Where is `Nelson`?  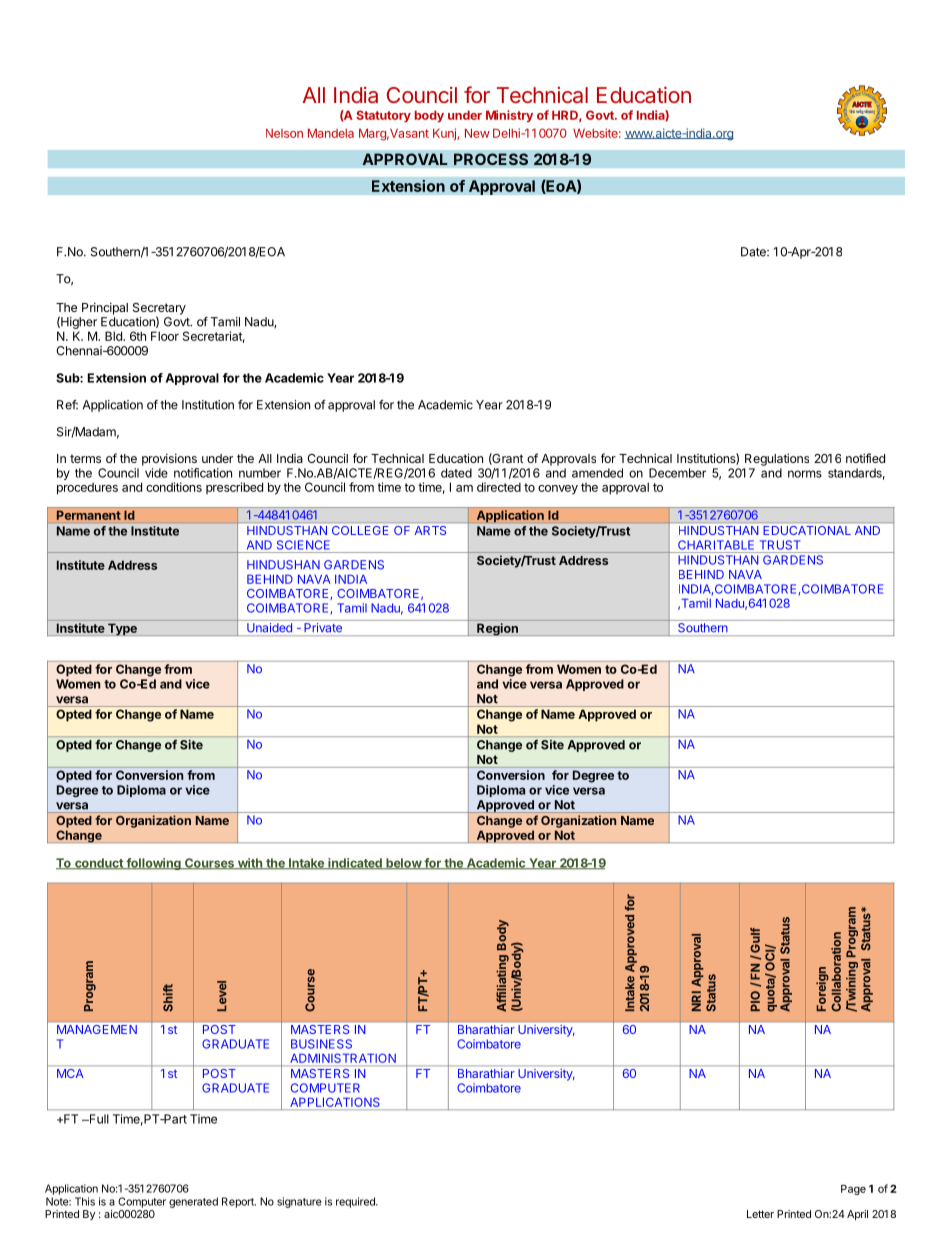
Nelson is located at coordinates (284, 133).
